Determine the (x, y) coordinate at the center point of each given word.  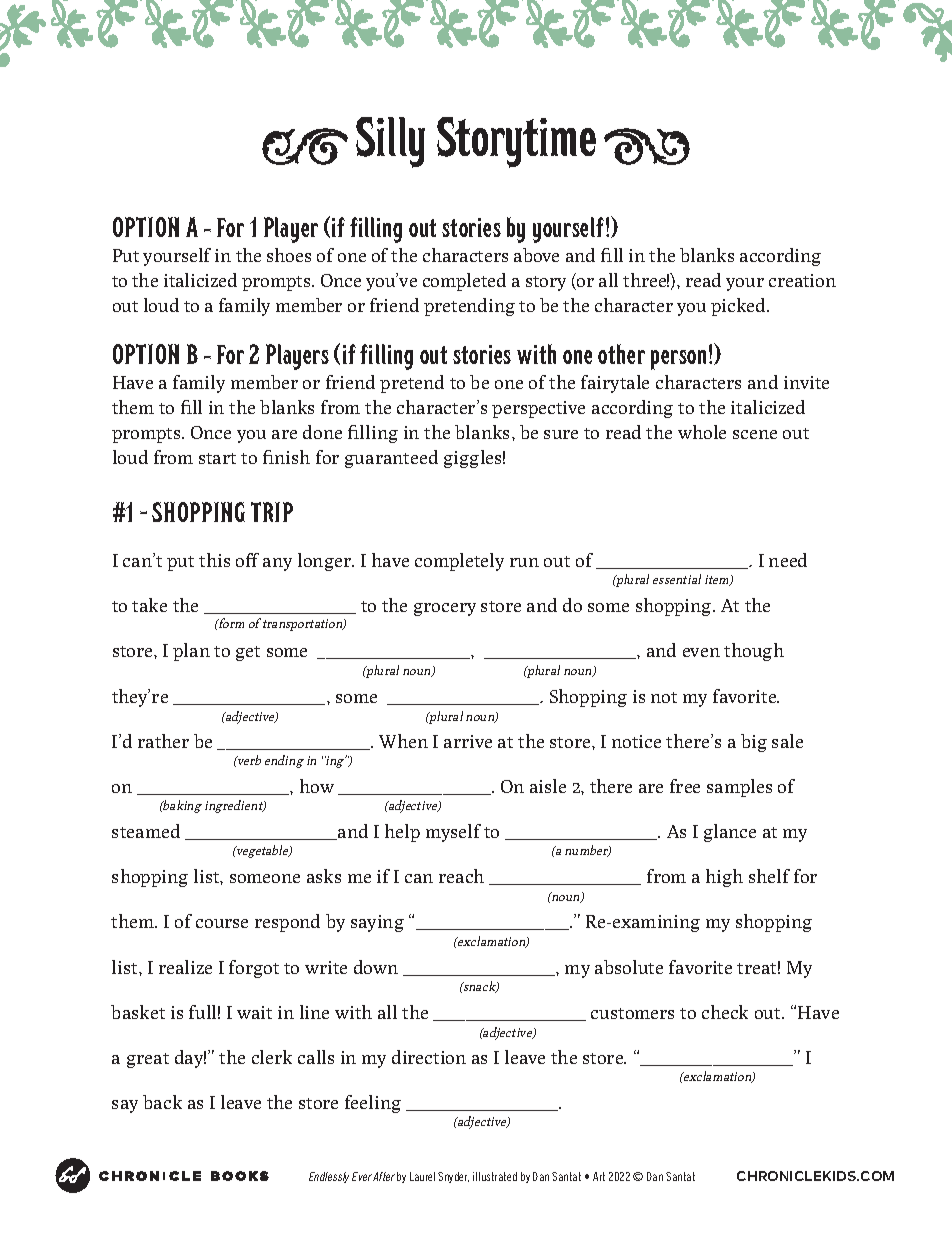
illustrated (495, 1176)
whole (702, 432)
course (222, 923)
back (162, 1102)
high (724, 878)
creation (802, 280)
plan (191, 652)
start (217, 458)
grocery (445, 609)
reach (461, 876)
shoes (289, 255)
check (725, 1012)
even (701, 652)
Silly (390, 142)
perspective (538, 409)
